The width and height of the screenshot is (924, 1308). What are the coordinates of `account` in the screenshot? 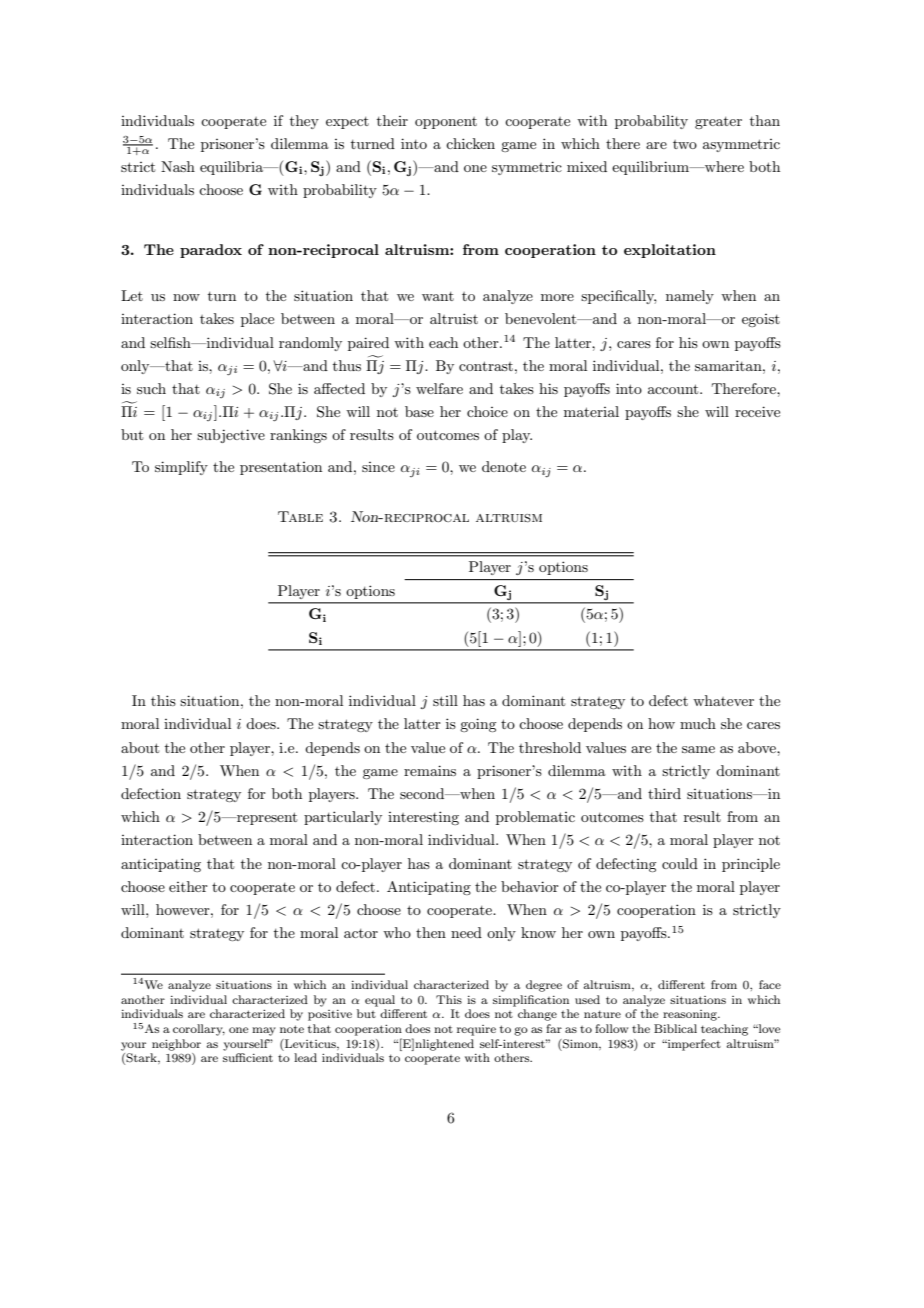 It's located at (674, 389).
